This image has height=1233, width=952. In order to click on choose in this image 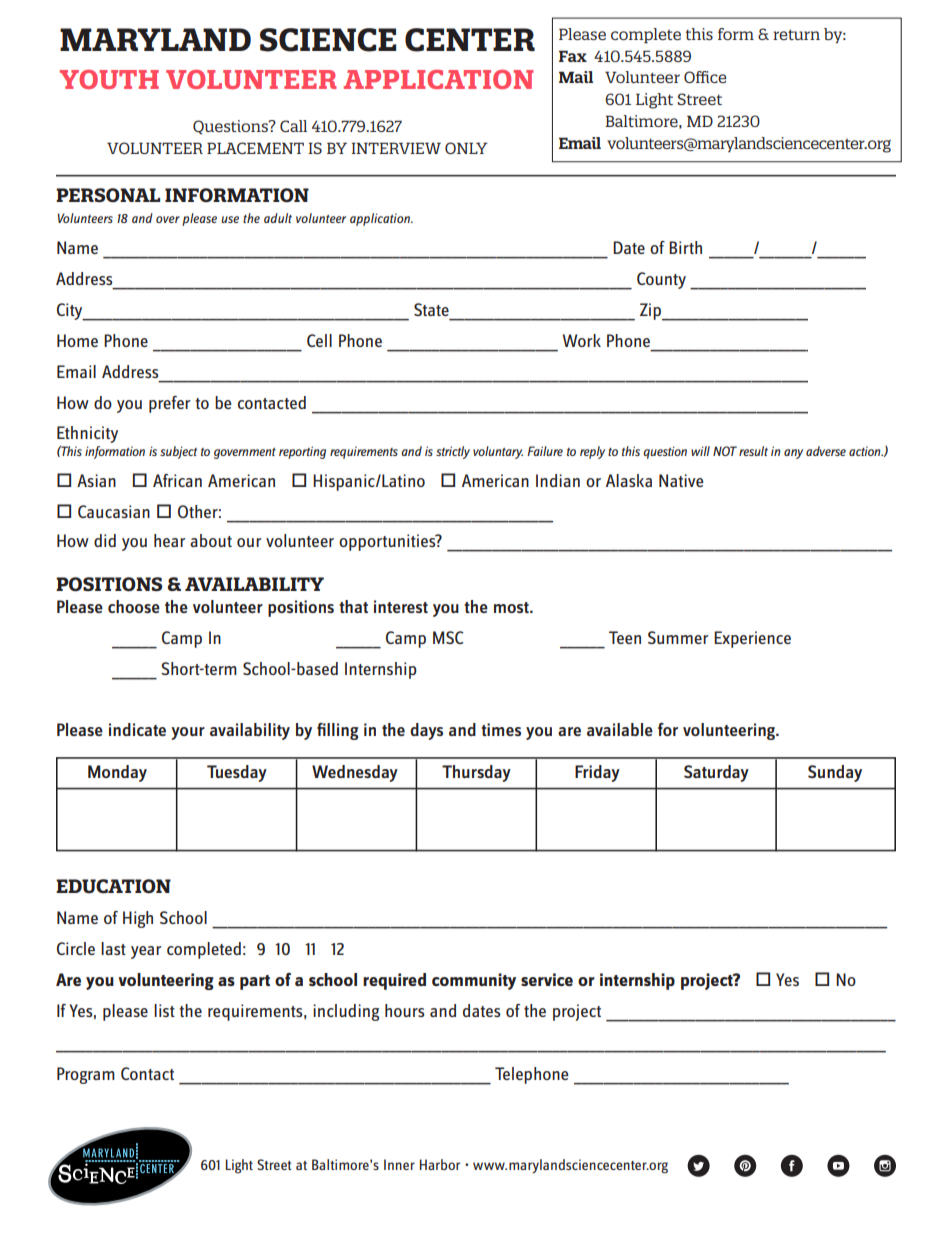, I will do `click(134, 606)`.
